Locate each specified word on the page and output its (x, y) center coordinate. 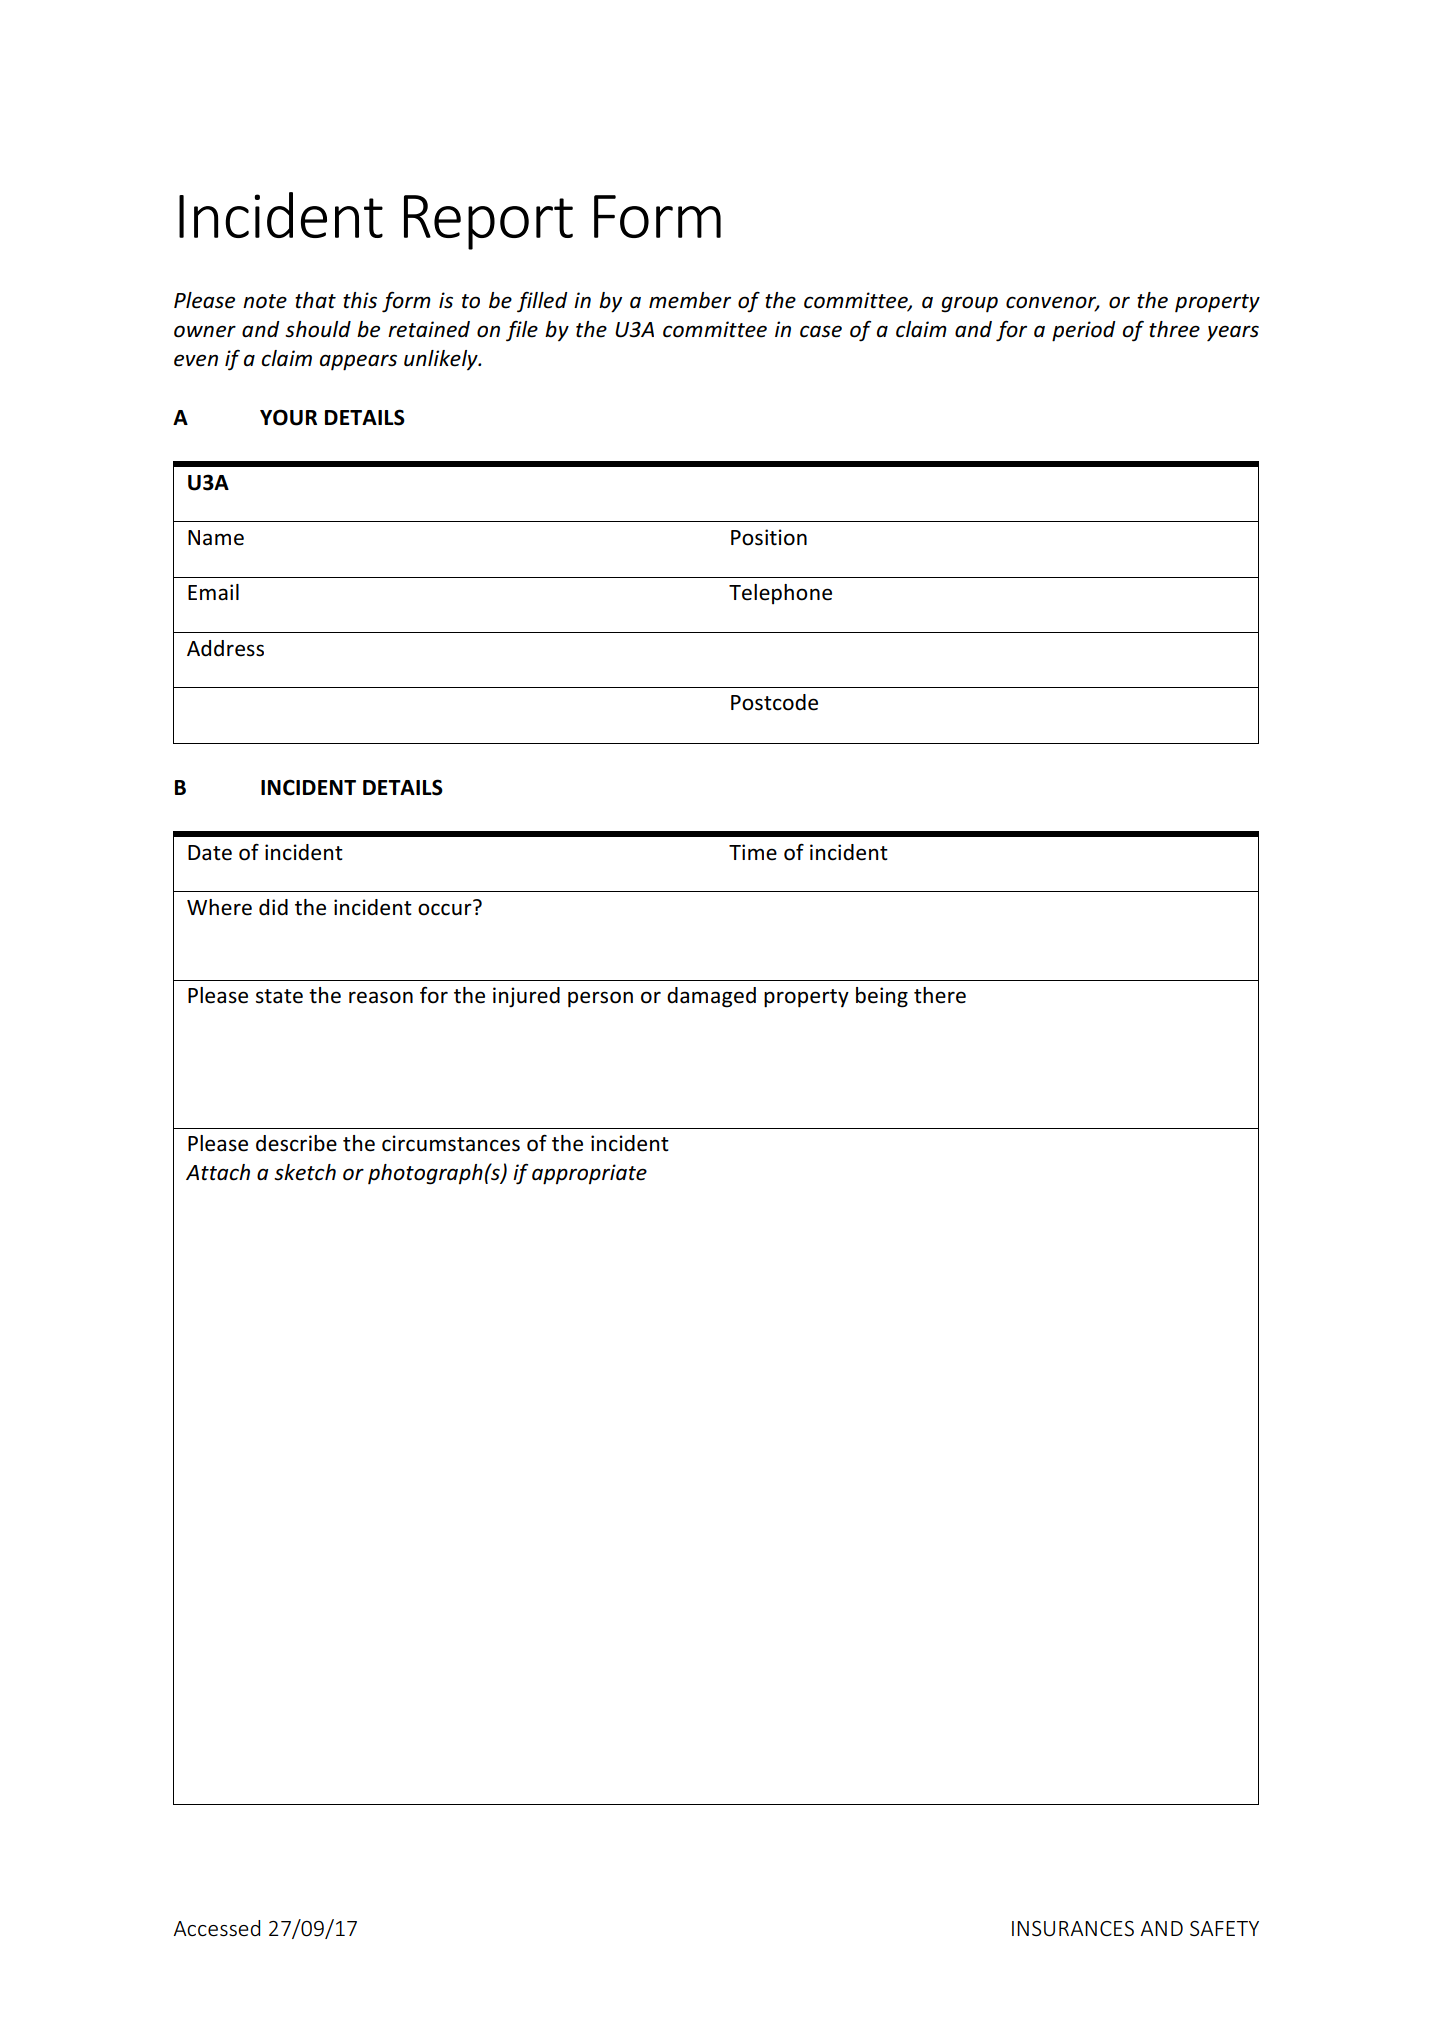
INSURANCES (1073, 1929)
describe (296, 1143)
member (690, 300)
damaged (711, 997)
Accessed (216, 1928)
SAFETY (1224, 1929)
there (940, 995)
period (1084, 331)
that (315, 300)
